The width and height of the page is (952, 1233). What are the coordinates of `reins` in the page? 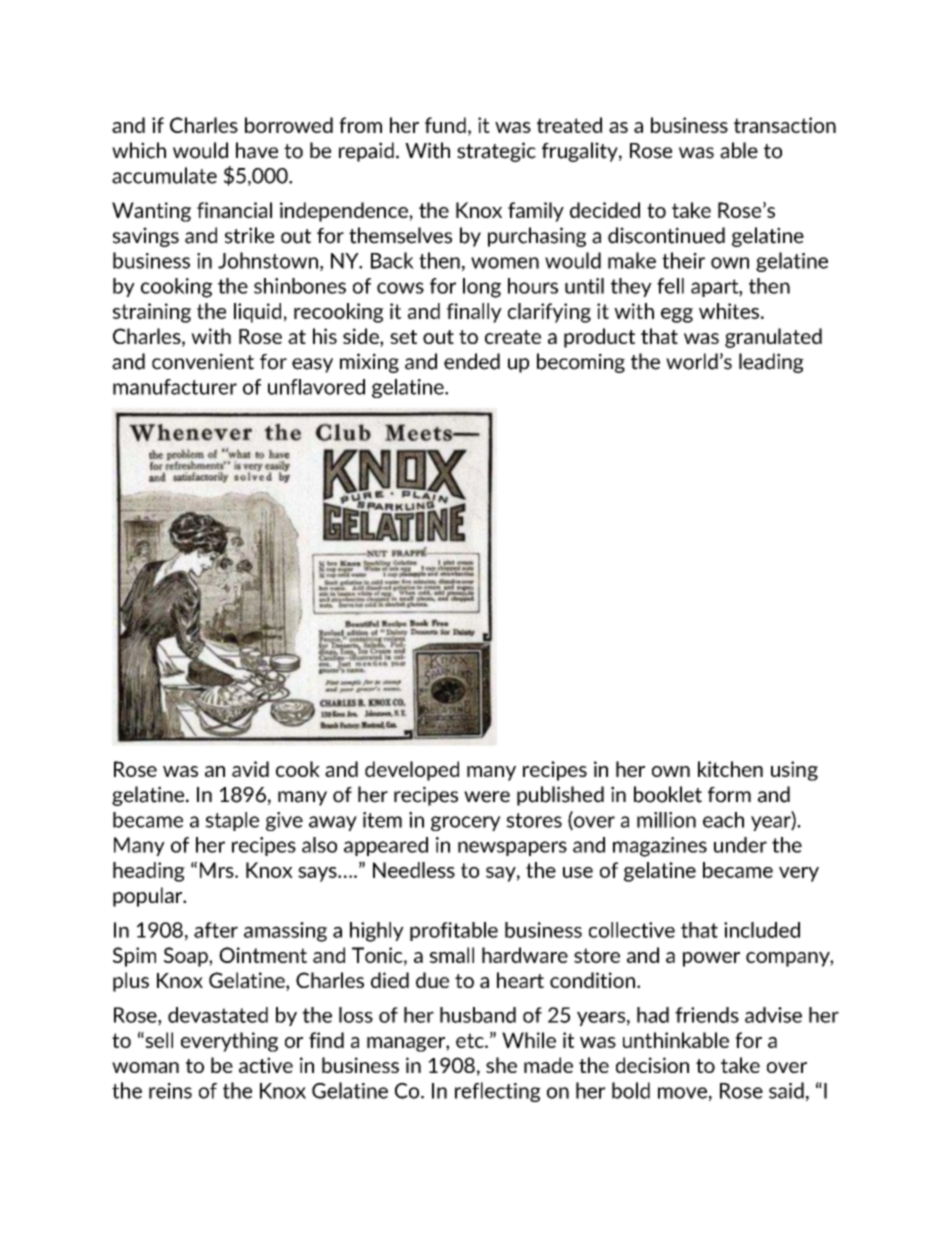 It's located at (170, 1091).
